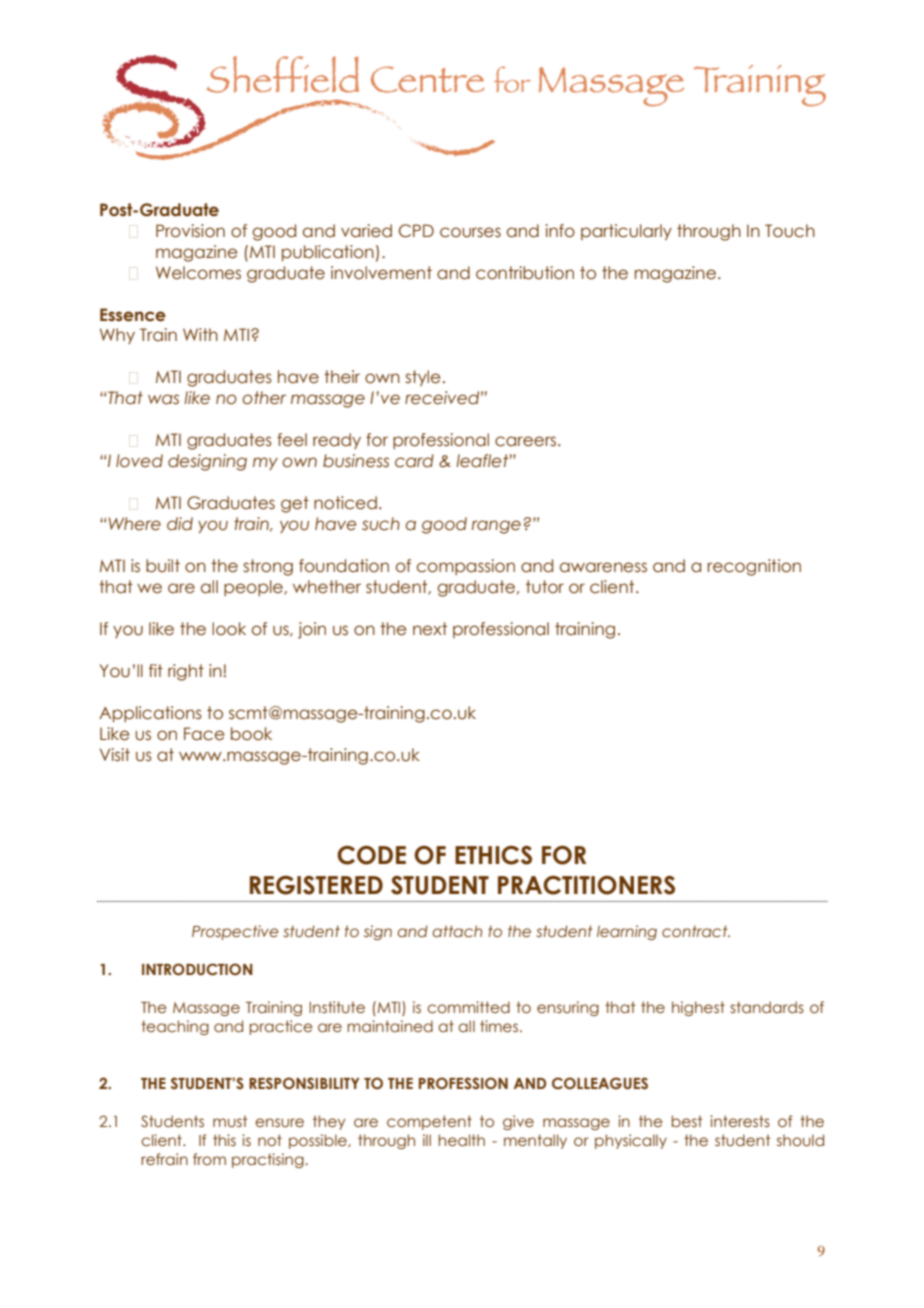 The height and width of the document is (1308, 924). Describe the element at coordinates (603, 567) in the document. I see `awareness` at that location.
